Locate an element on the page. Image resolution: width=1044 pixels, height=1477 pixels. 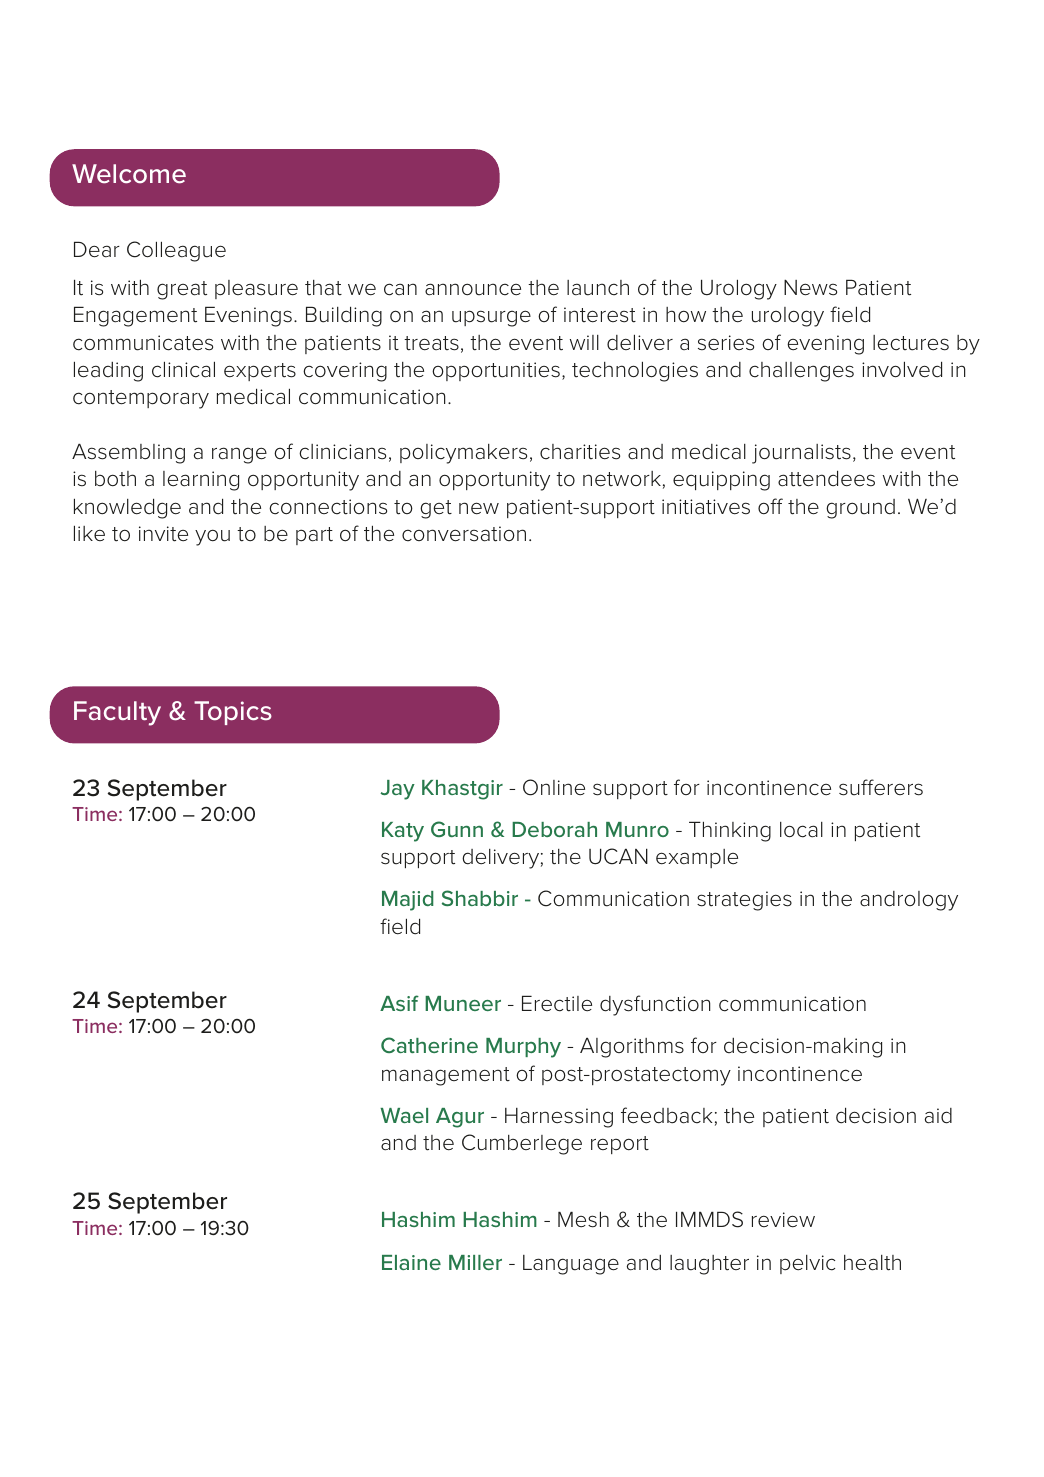
announce is located at coordinates (473, 289).
